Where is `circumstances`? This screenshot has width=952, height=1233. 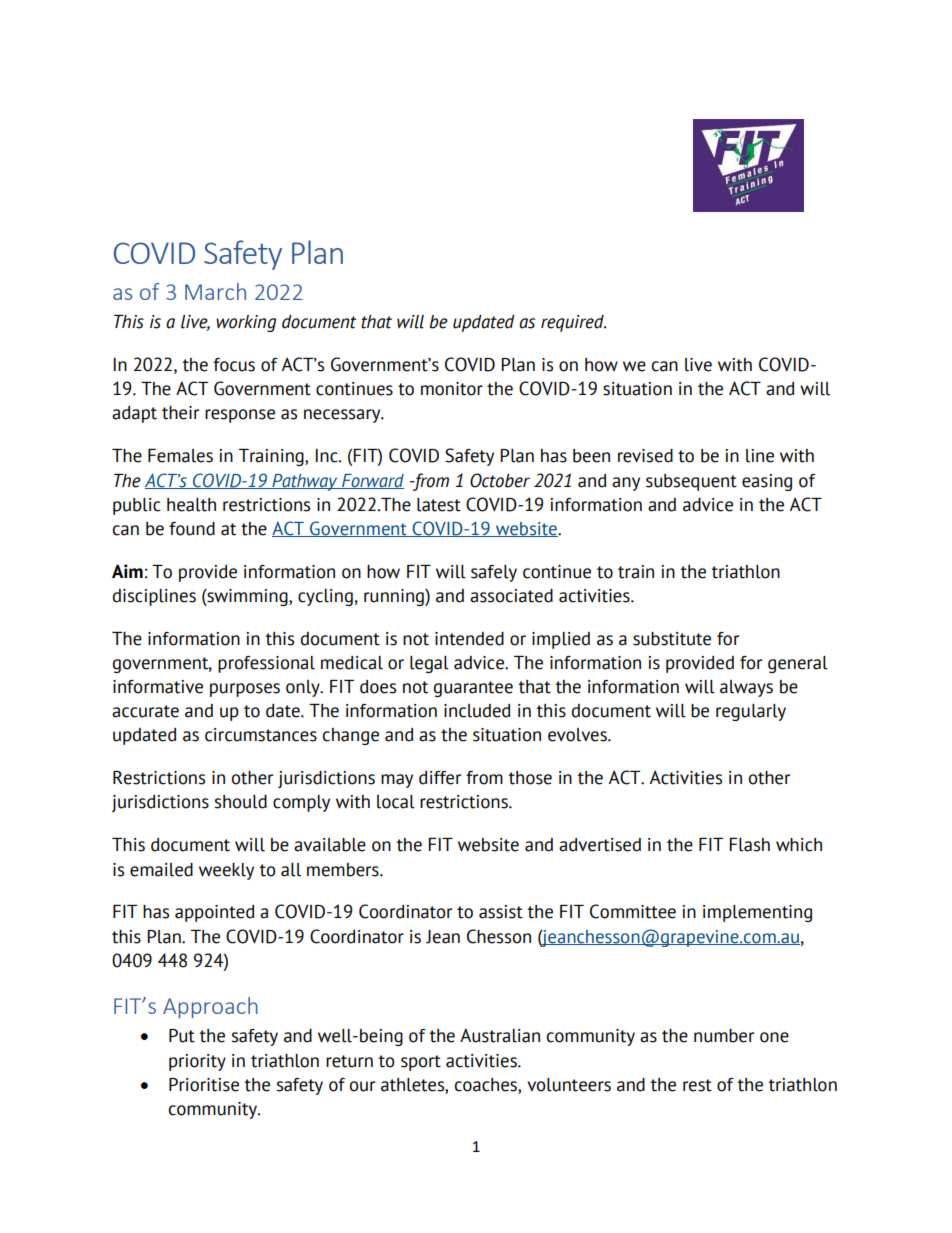 circumstances is located at coordinates (261, 735).
